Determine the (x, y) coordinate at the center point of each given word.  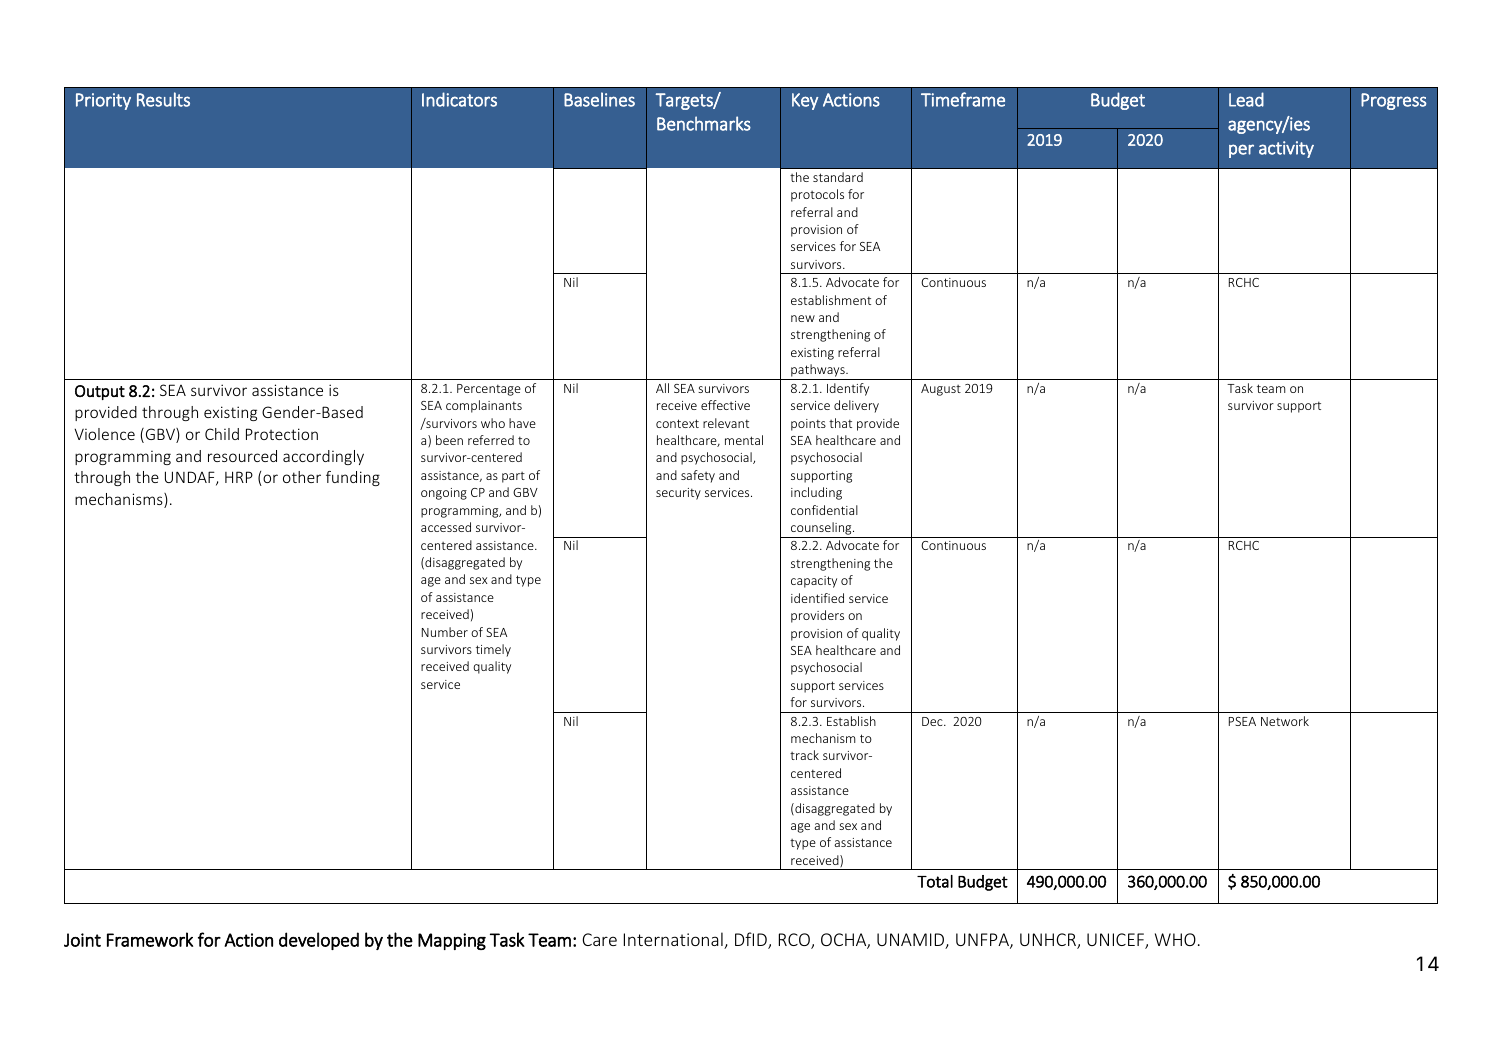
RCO (795, 941)
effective (725, 405)
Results (163, 99)
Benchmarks (704, 123)
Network (1285, 721)
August (941, 390)
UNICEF (1116, 941)
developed (319, 941)
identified (817, 598)
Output (100, 392)
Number (445, 632)
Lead (1246, 99)
